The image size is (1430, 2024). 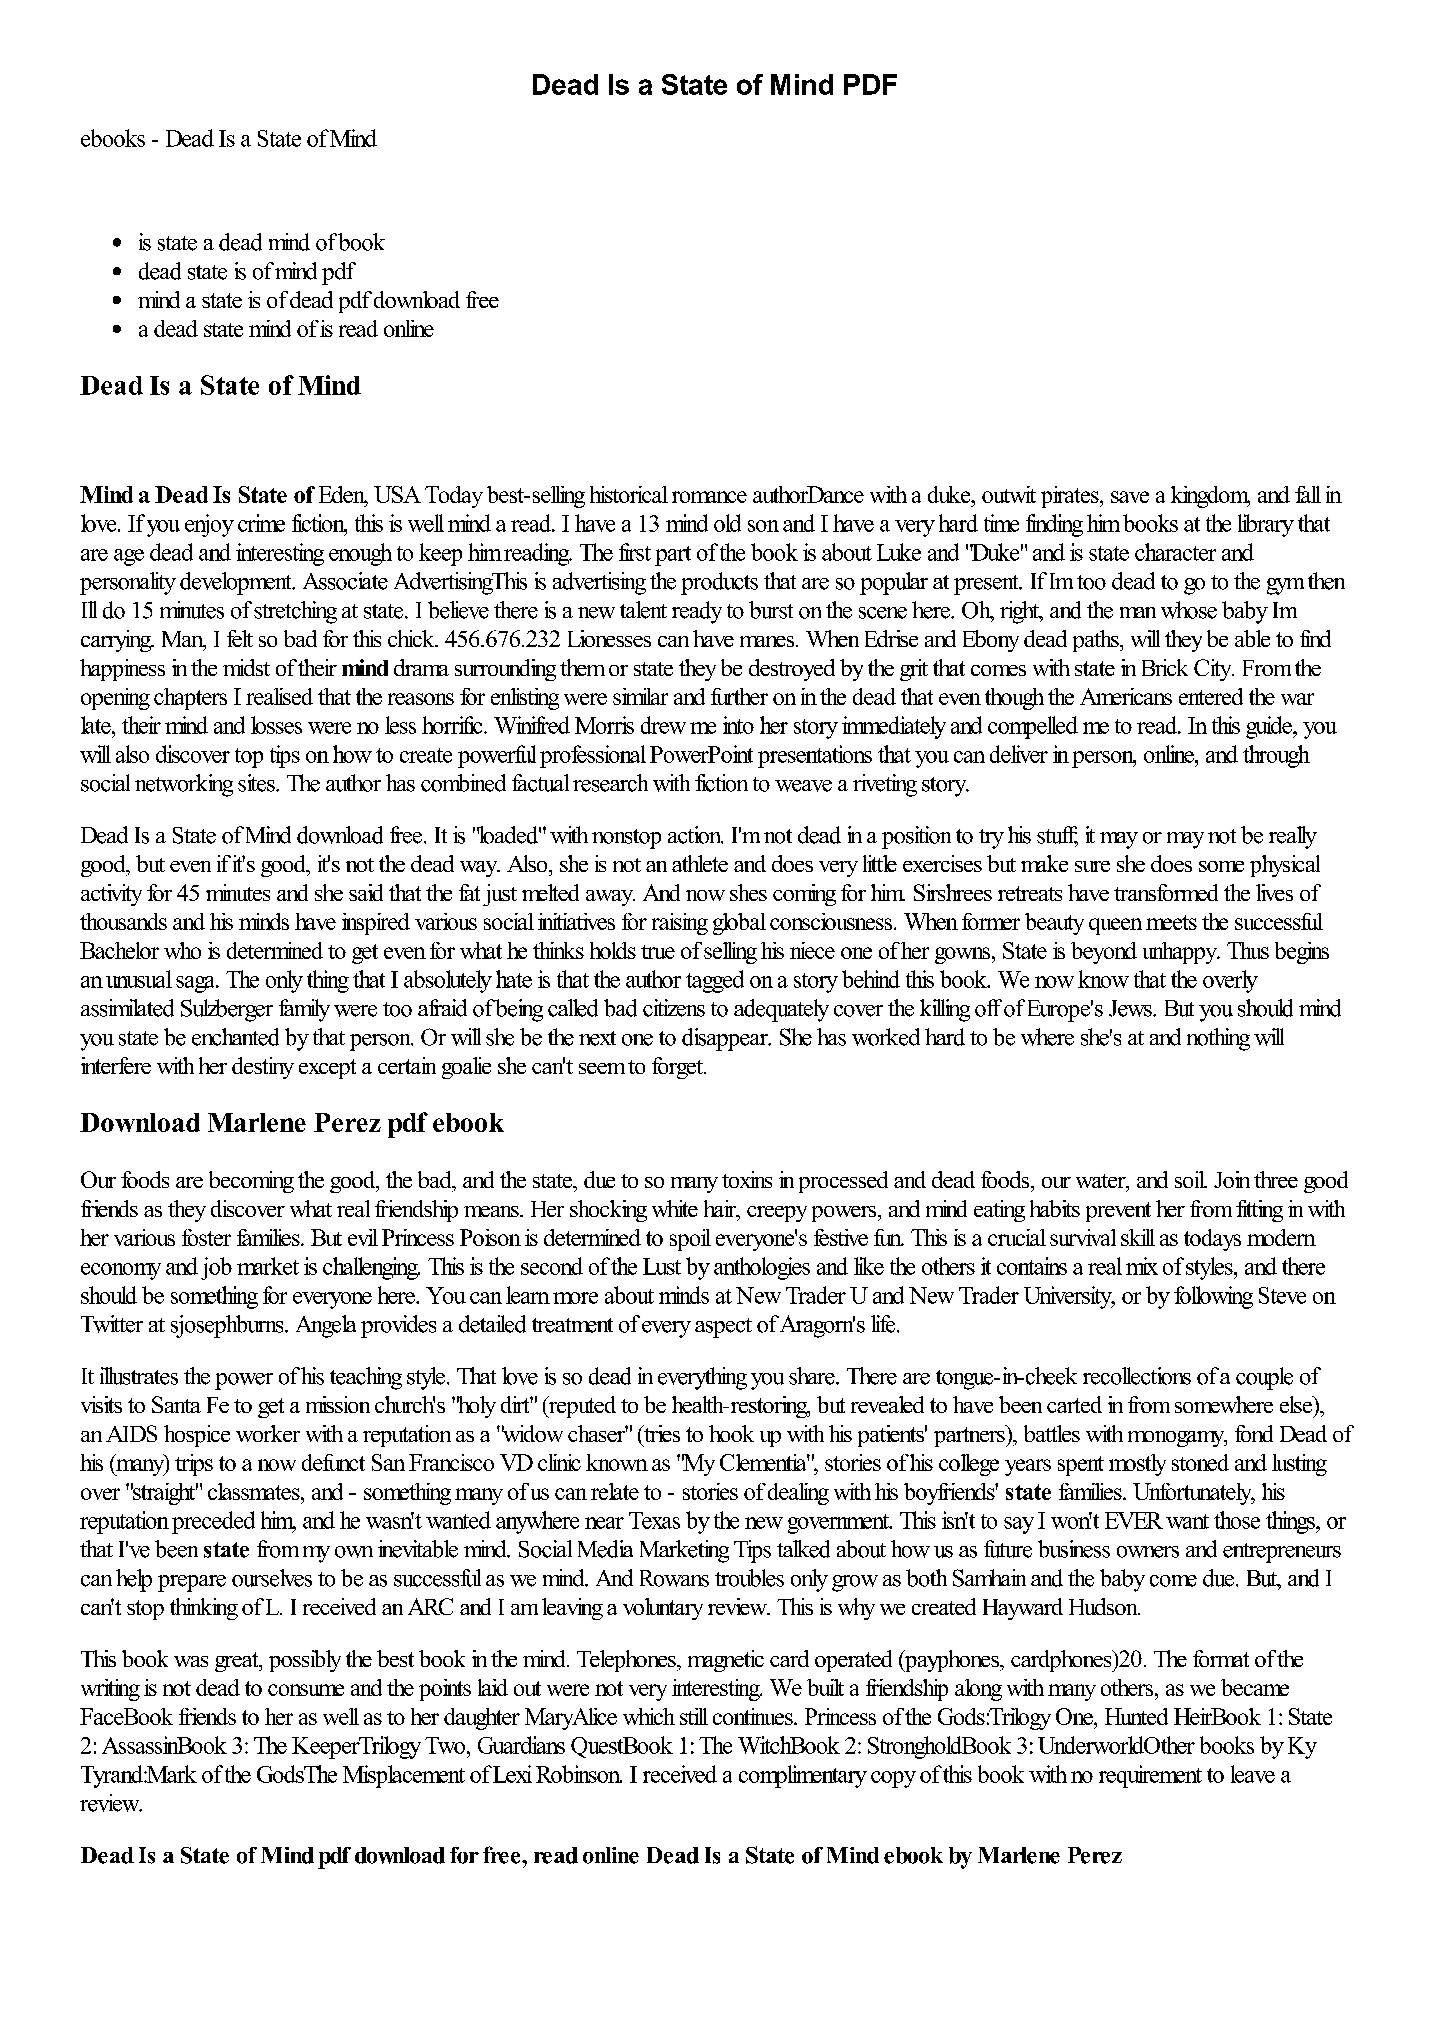 What do you see at coordinates (1137, 1376) in the image?
I see `recollections` at bounding box center [1137, 1376].
